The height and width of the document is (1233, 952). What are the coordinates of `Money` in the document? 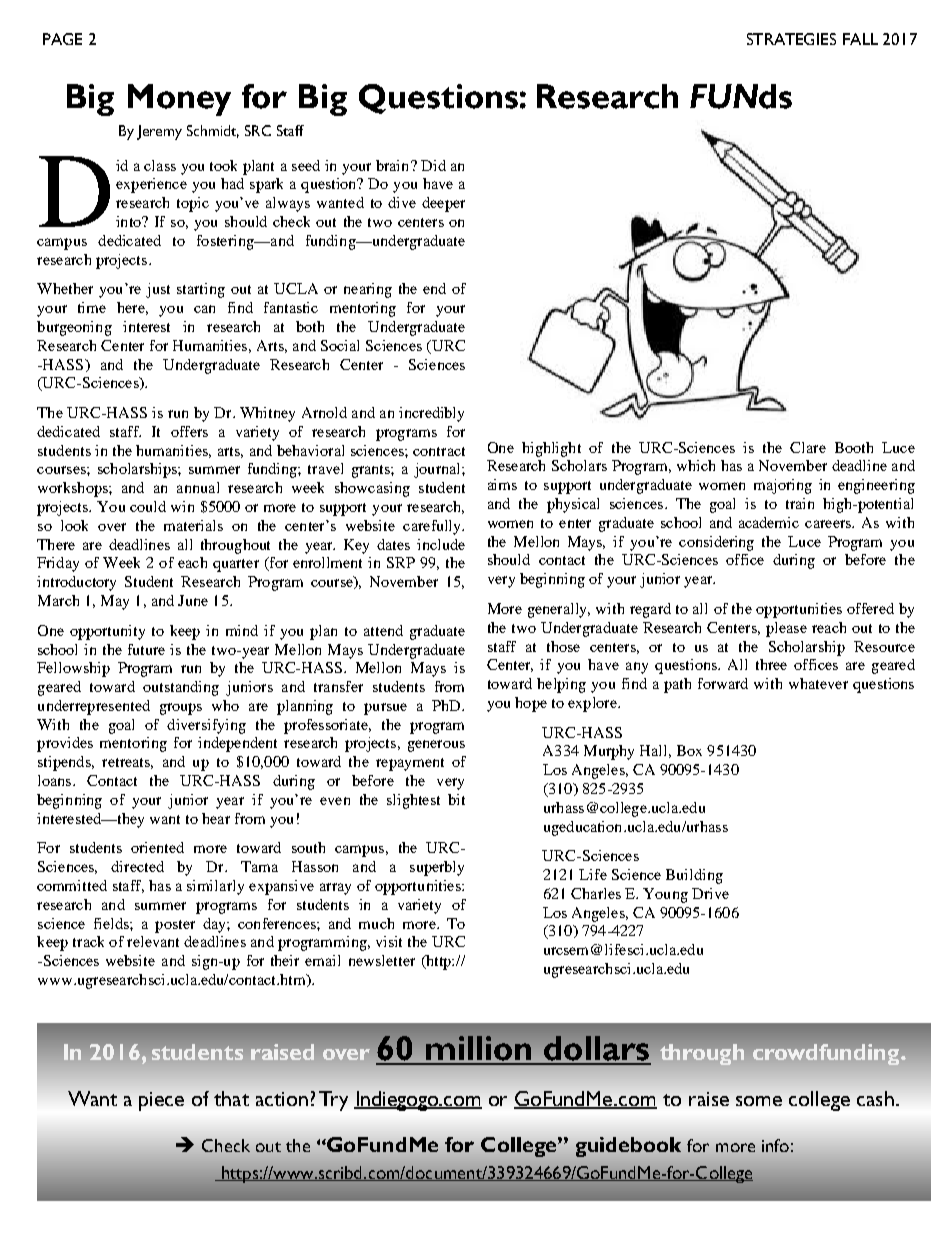 It's located at (179, 100).
